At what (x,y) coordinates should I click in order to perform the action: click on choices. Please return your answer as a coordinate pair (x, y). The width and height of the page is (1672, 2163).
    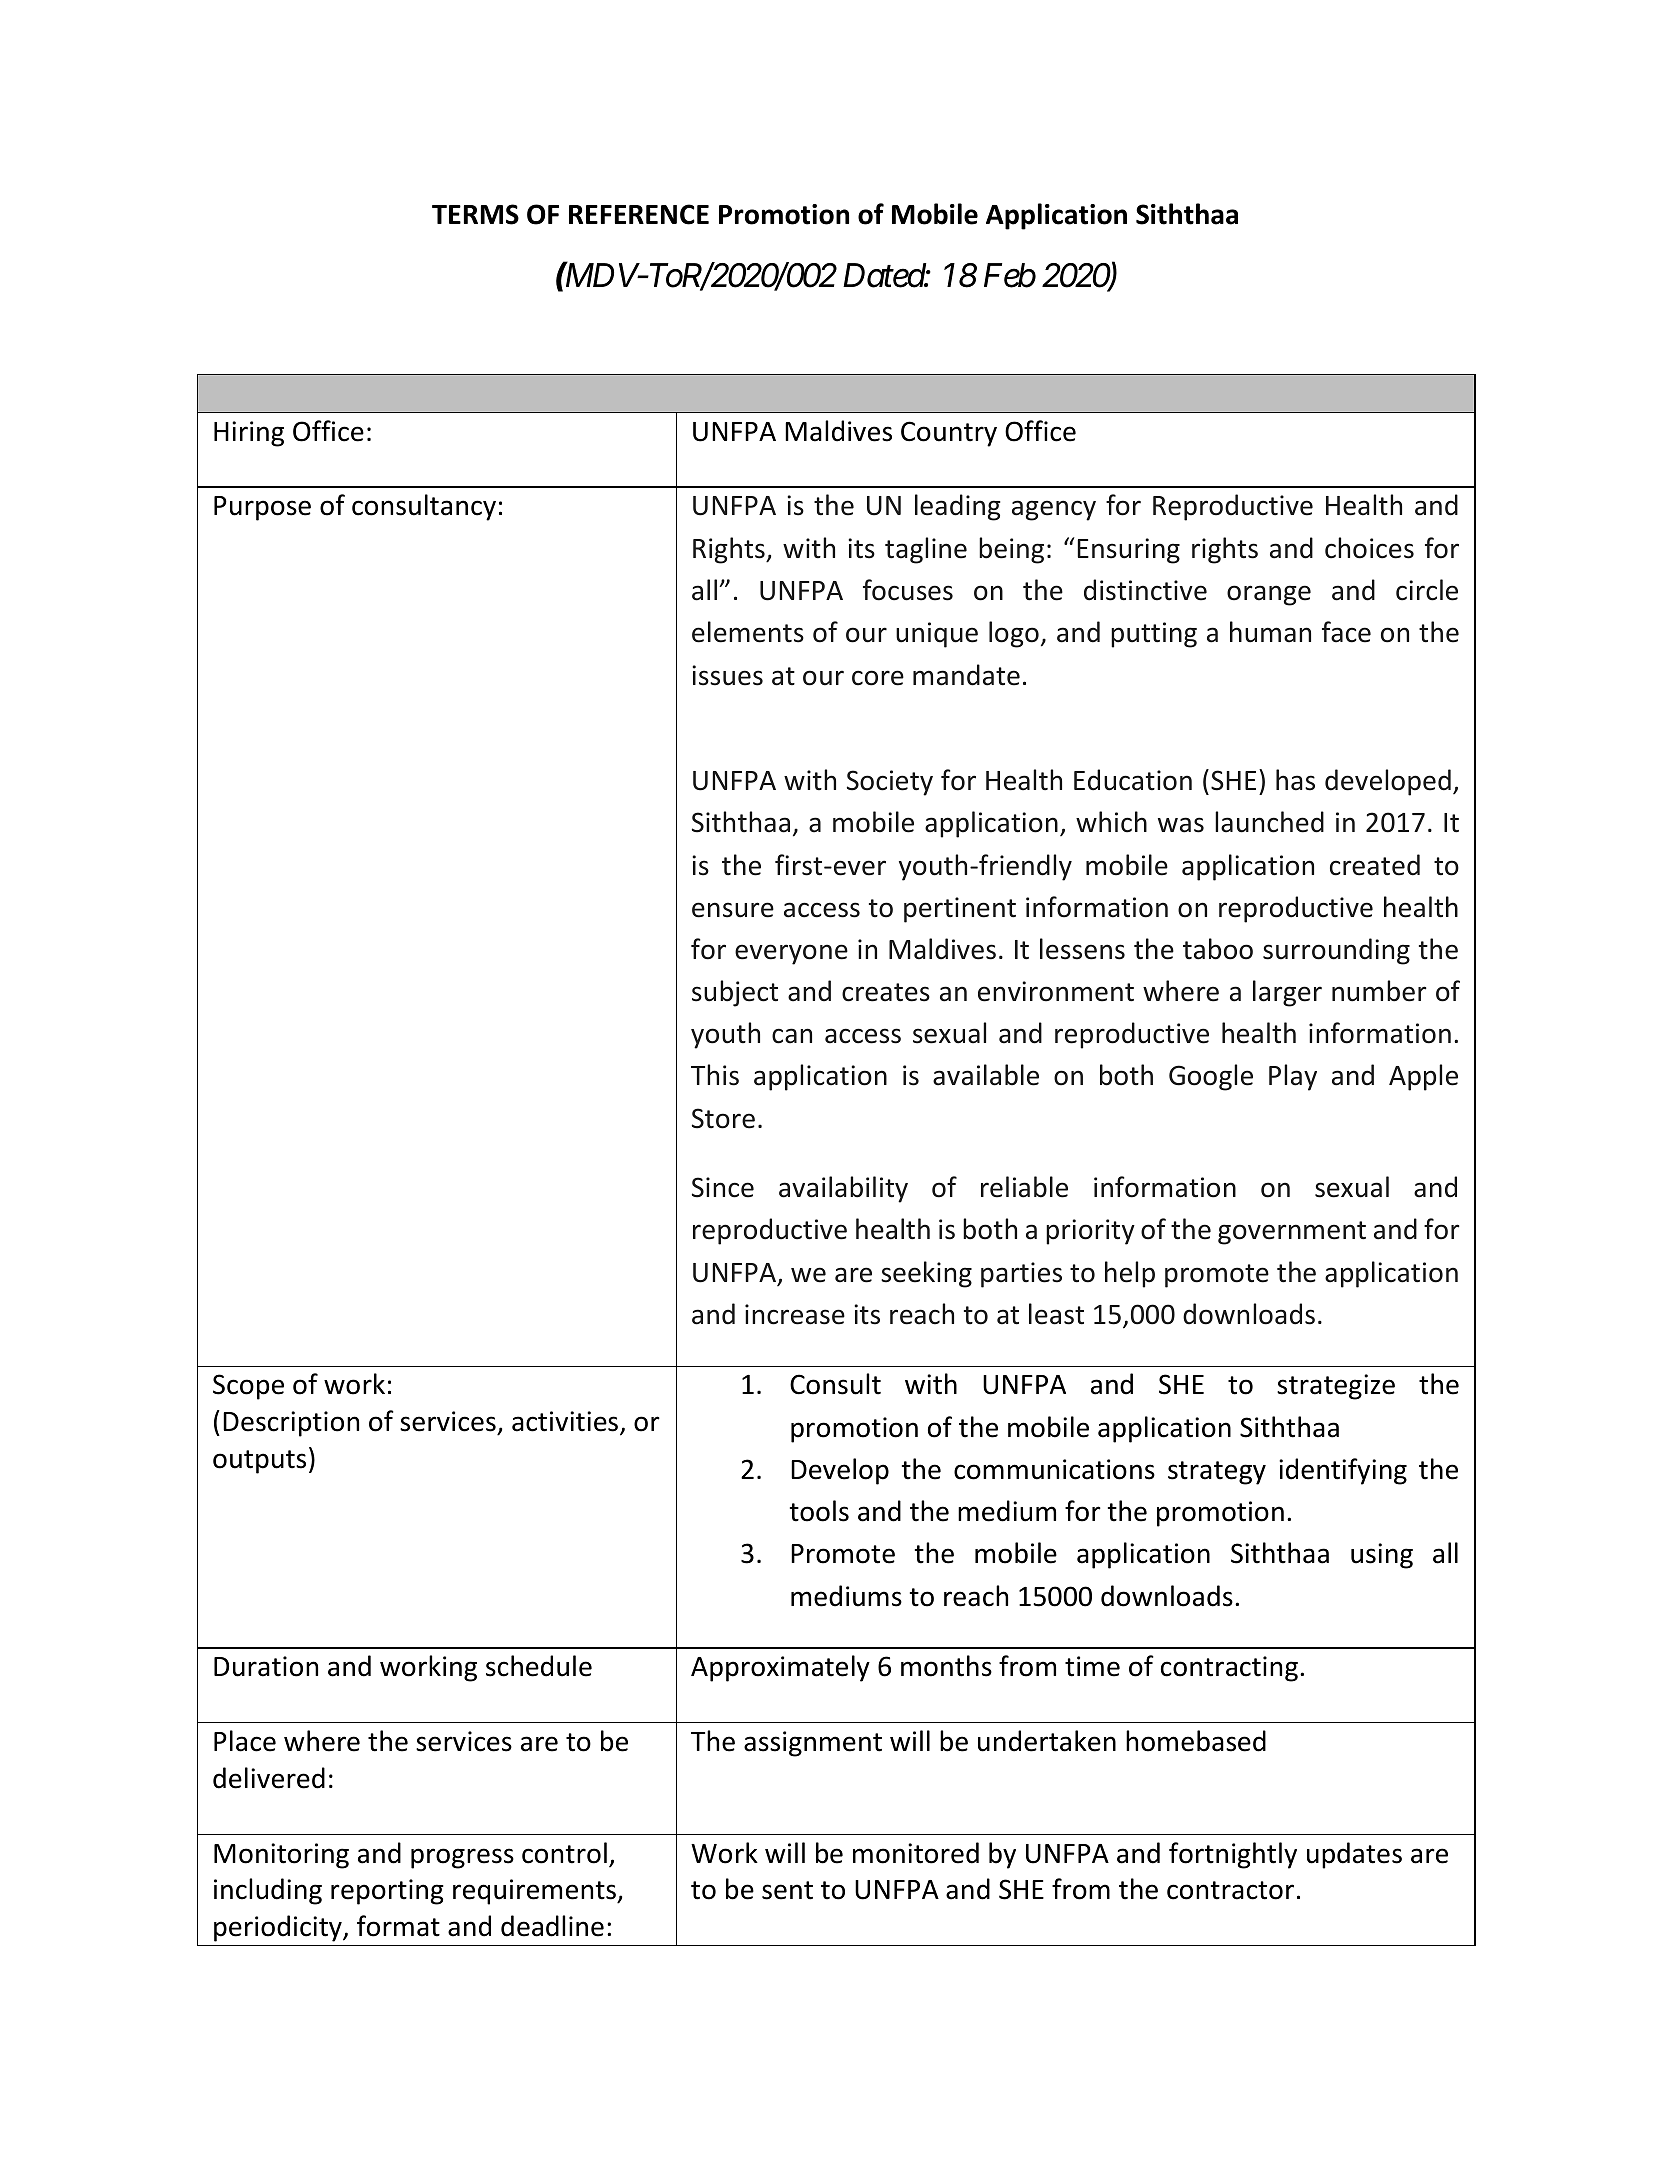
    Looking at the image, I should click on (1369, 548).
